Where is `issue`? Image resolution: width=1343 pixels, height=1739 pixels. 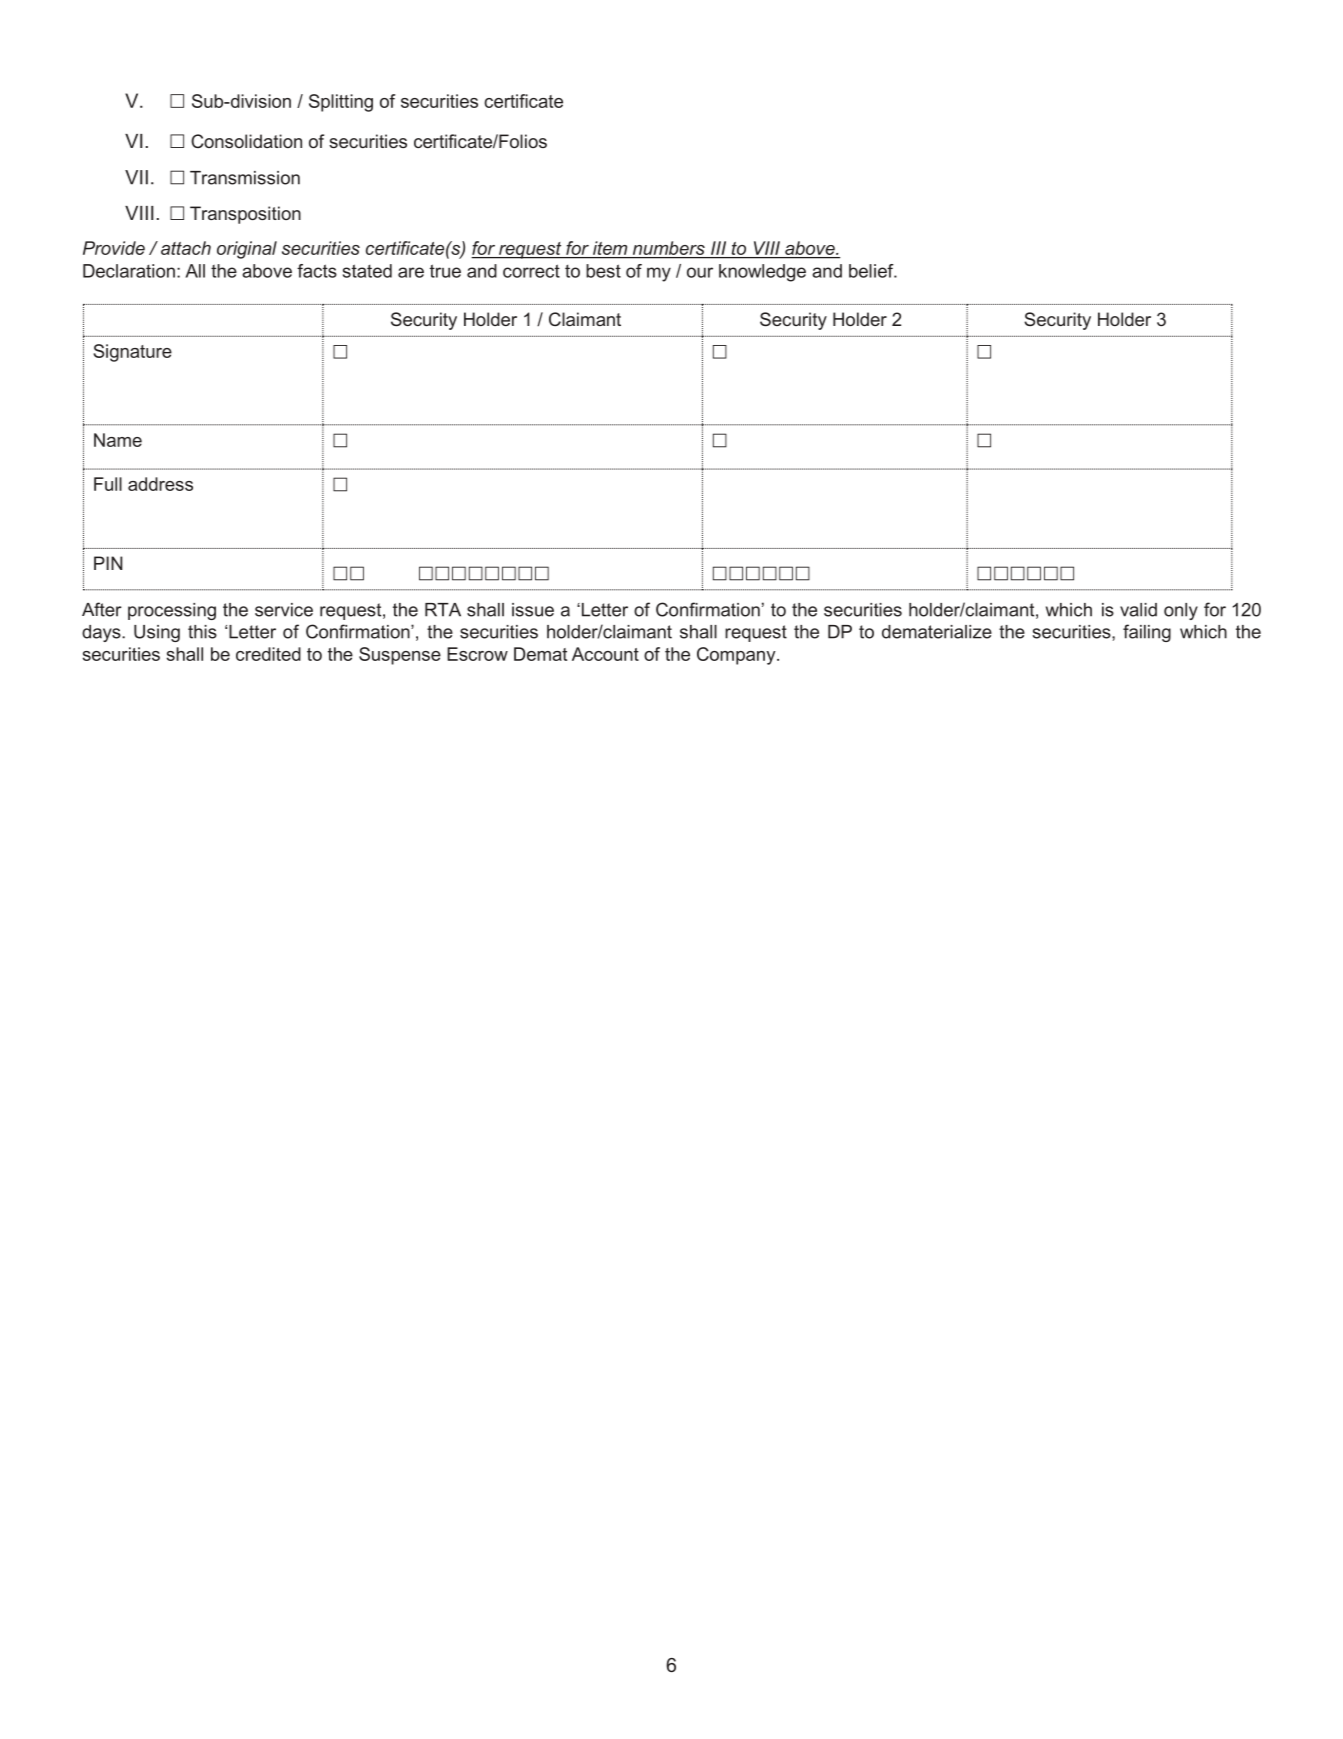
issue is located at coordinates (533, 610).
